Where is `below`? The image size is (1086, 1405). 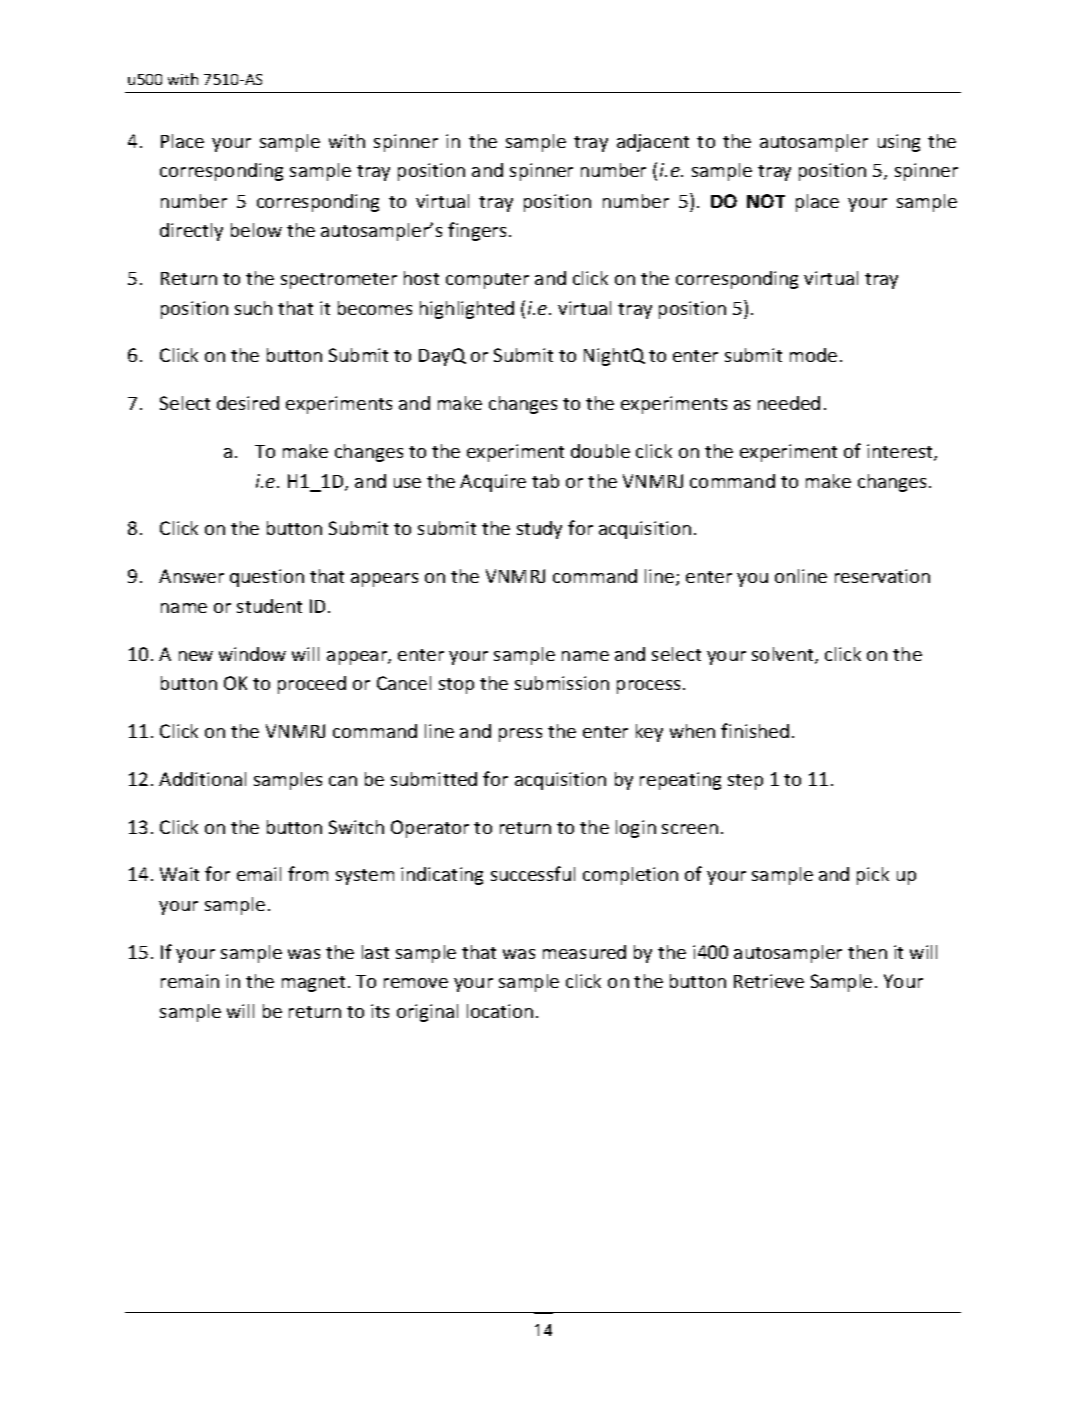
below is located at coordinates (256, 230).
